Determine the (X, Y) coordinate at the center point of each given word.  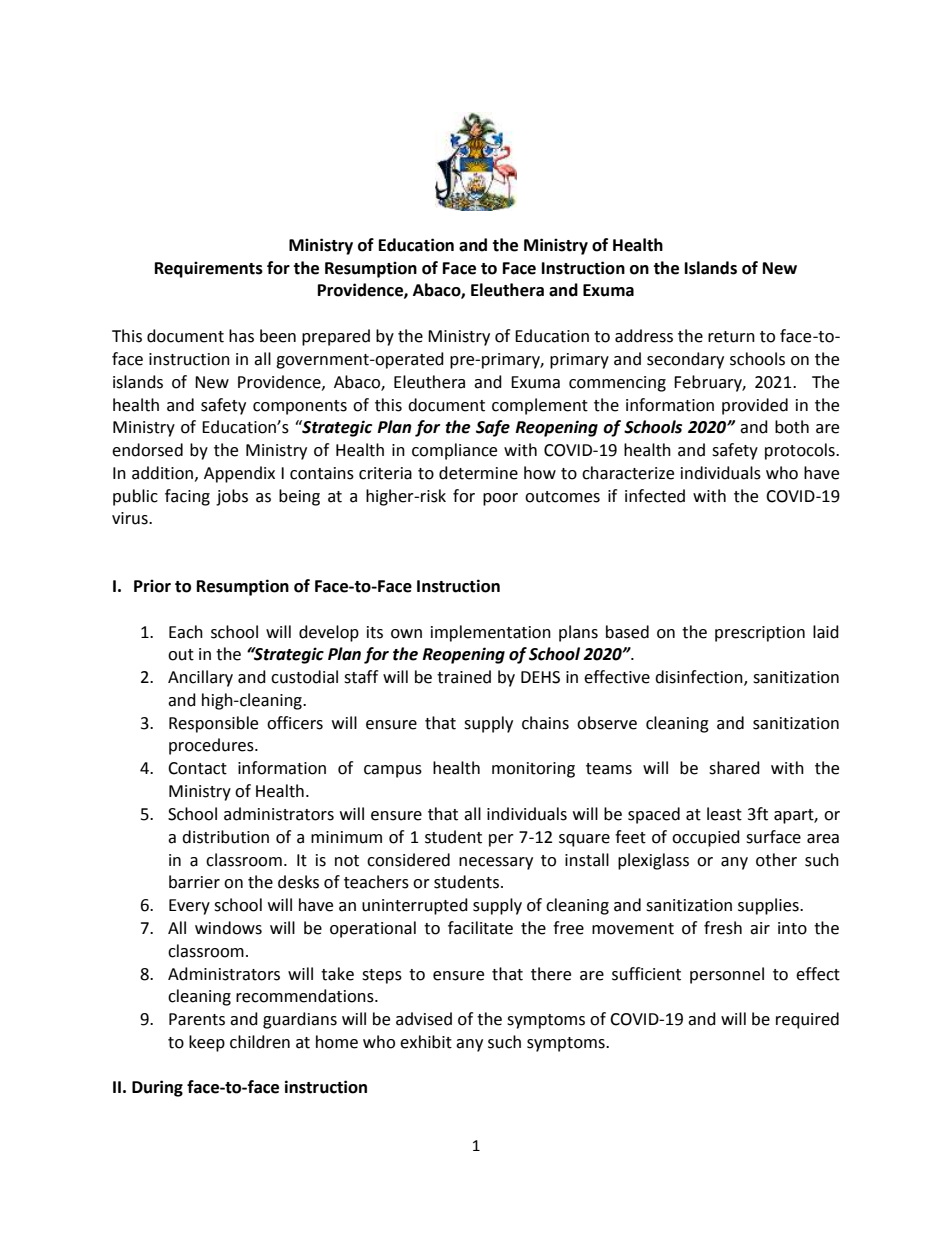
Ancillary (200, 678)
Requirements (209, 269)
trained (464, 677)
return (731, 337)
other (776, 860)
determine (478, 473)
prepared (336, 337)
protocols (801, 451)
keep (207, 1043)
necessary (496, 863)
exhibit (426, 1042)
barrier (194, 882)
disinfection (700, 678)
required (807, 1020)
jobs (232, 497)
